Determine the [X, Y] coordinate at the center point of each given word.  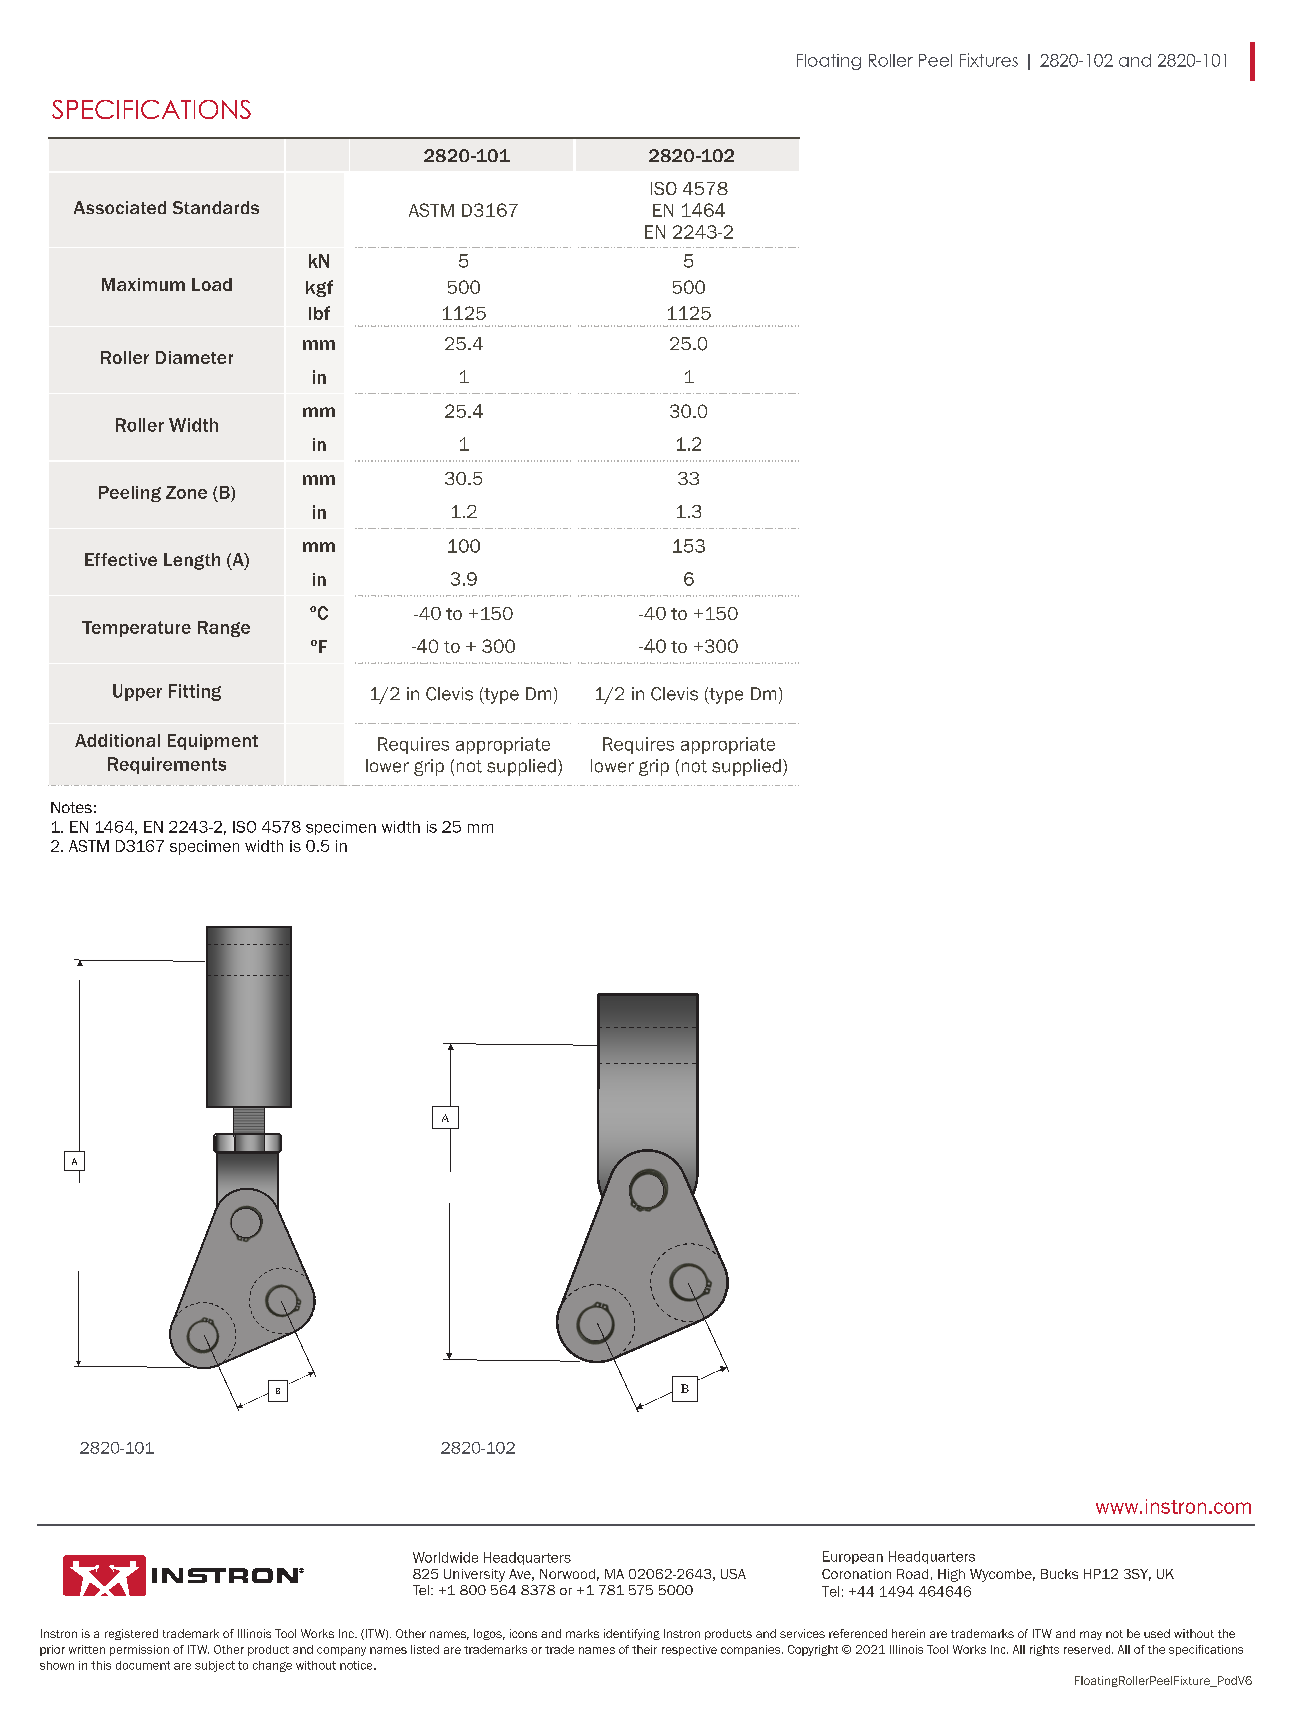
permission [139, 1650]
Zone [186, 492]
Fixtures [989, 60]
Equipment [213, 742]
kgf [319, 288]
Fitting [195, 692]
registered [131, 1634]
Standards [216, 207]
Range [224, 629]
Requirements [167, 765]
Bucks [1059, 1574]
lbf [319, 313]
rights [1044, 1650]
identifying [632, 1634]
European [853, 1557]
